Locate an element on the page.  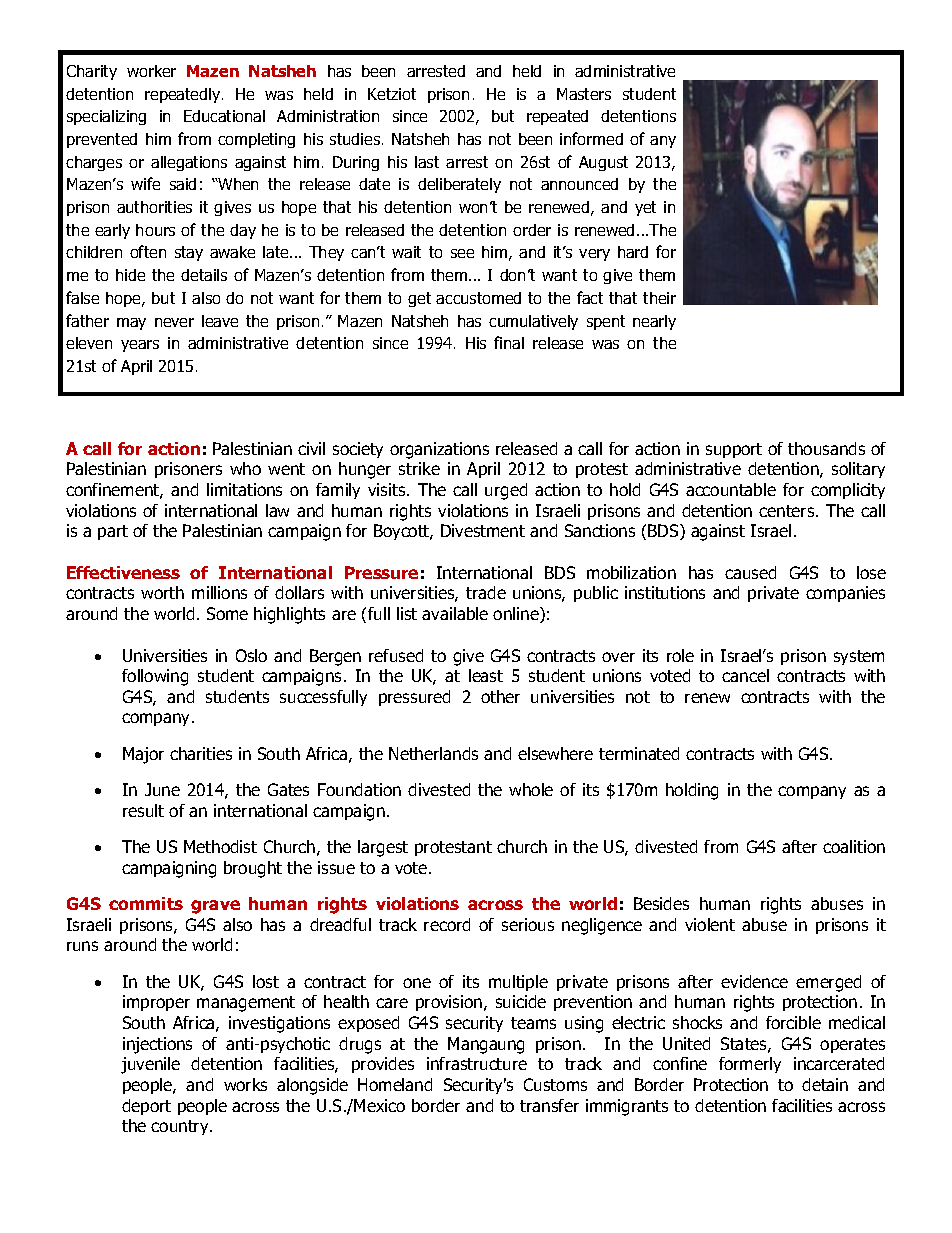
Educational is located at coordinates (224, 116).
